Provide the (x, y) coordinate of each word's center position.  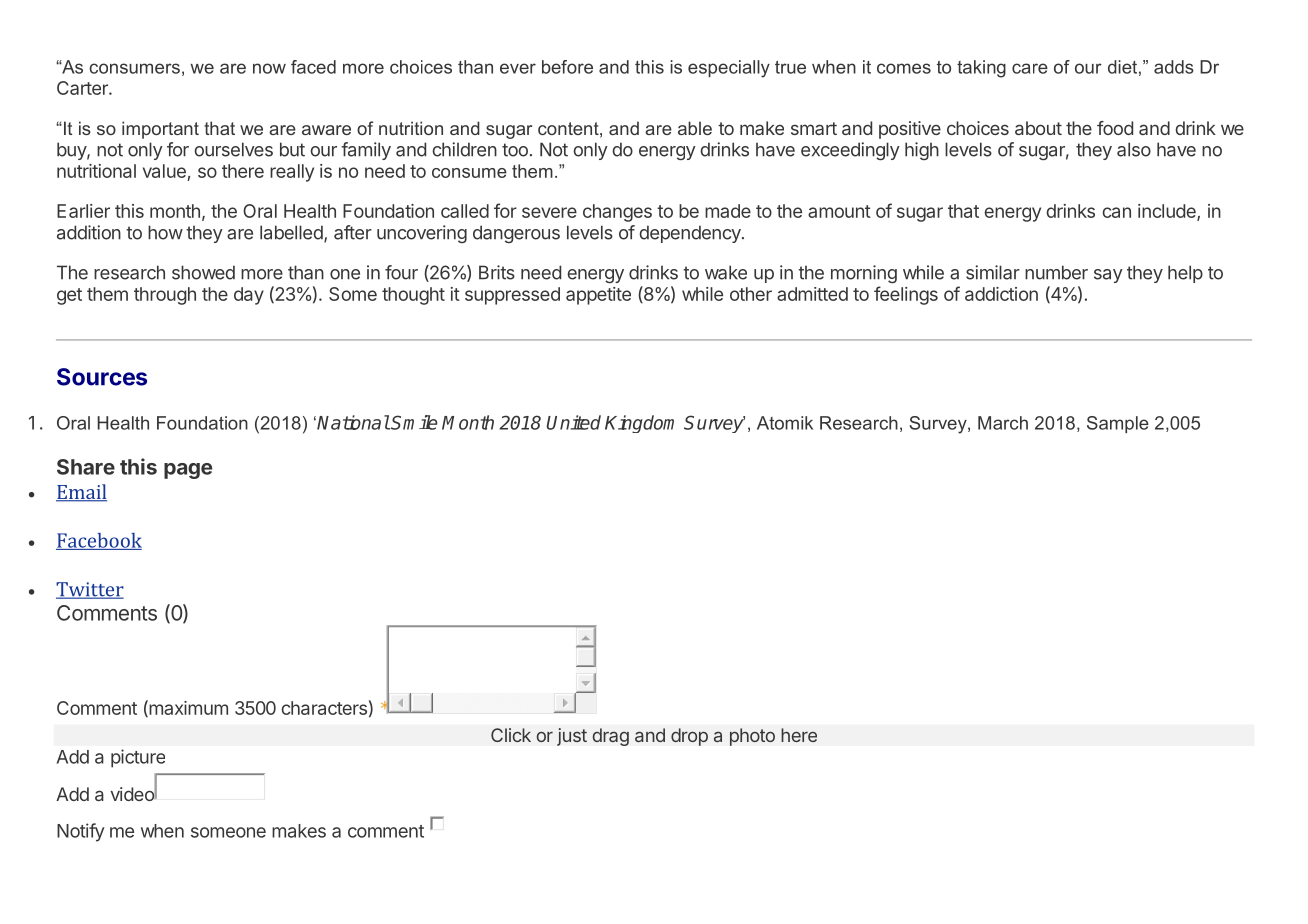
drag (610, 737)
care (1030, 68)
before (567, 67)
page (188, 471)
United (574, 422)
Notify (81, 832)
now (269, 68)
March (1003, 423)
